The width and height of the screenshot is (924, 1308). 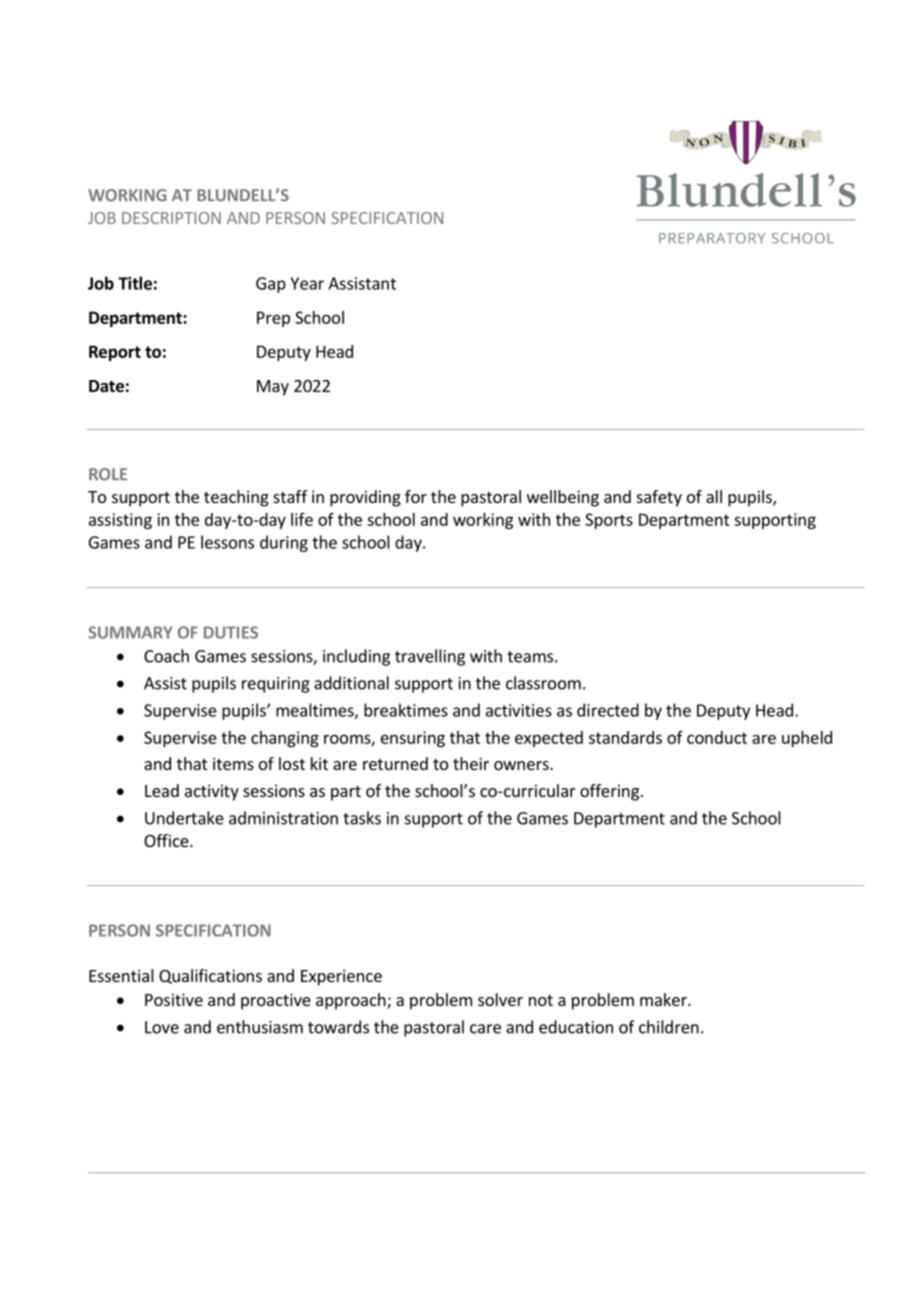 What do you see at coordinates (307, 283) in the screenshot?
I see `Year` at bounding box center [307, 283].
